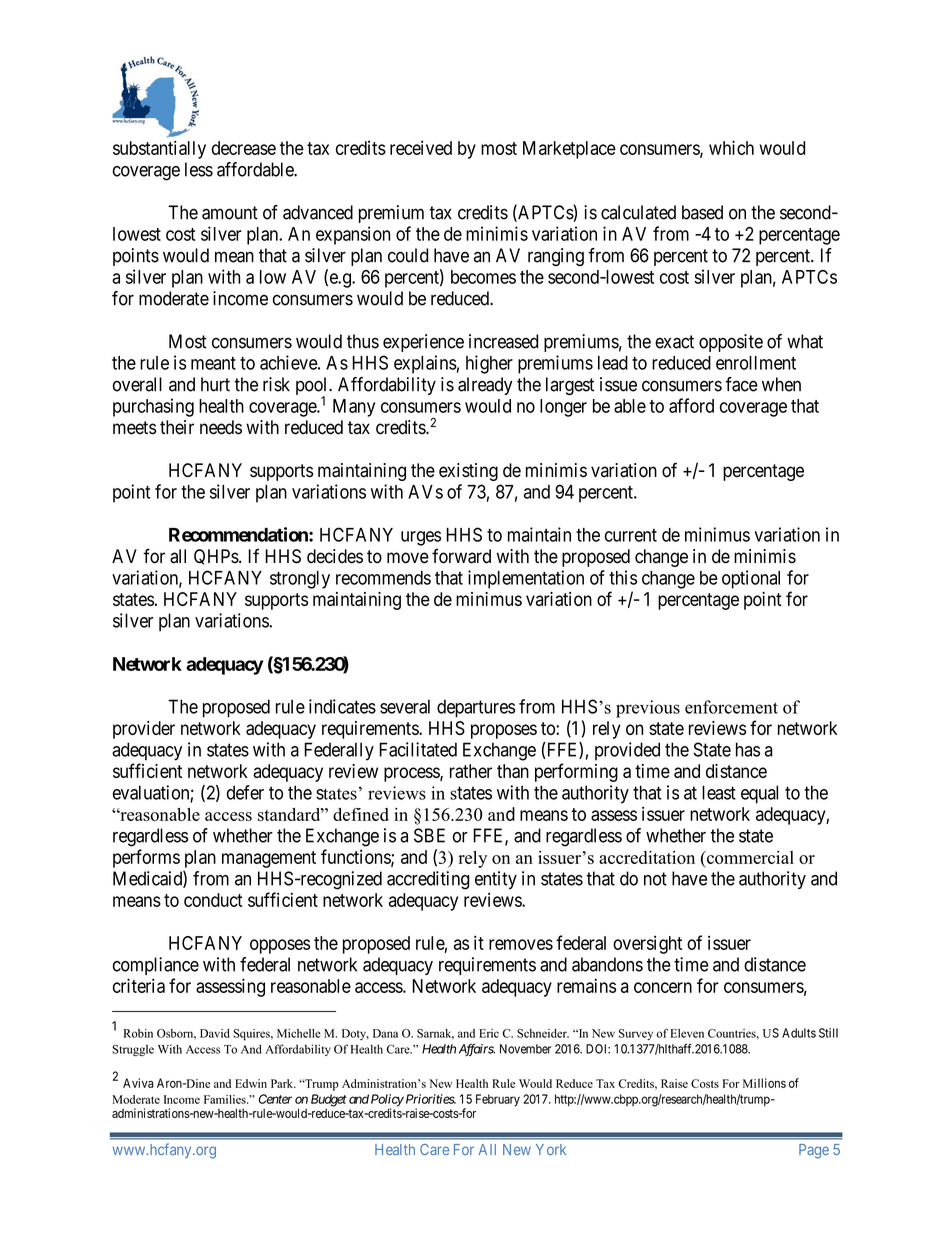 This screenshot has height=1233, width=952. I want to click on which, so click(731, 147).
